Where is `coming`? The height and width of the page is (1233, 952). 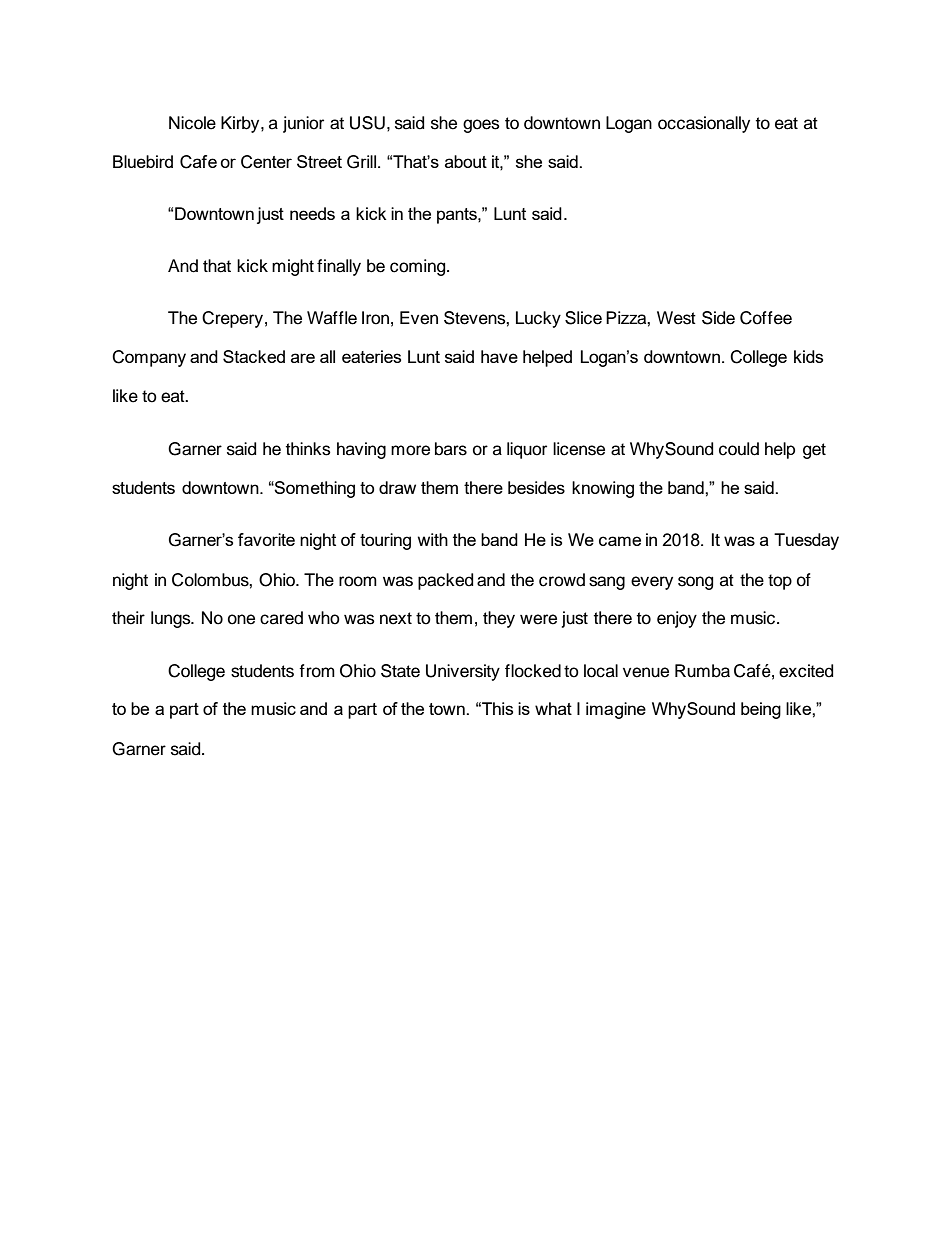
coming is located at coordinates (419, 267).
